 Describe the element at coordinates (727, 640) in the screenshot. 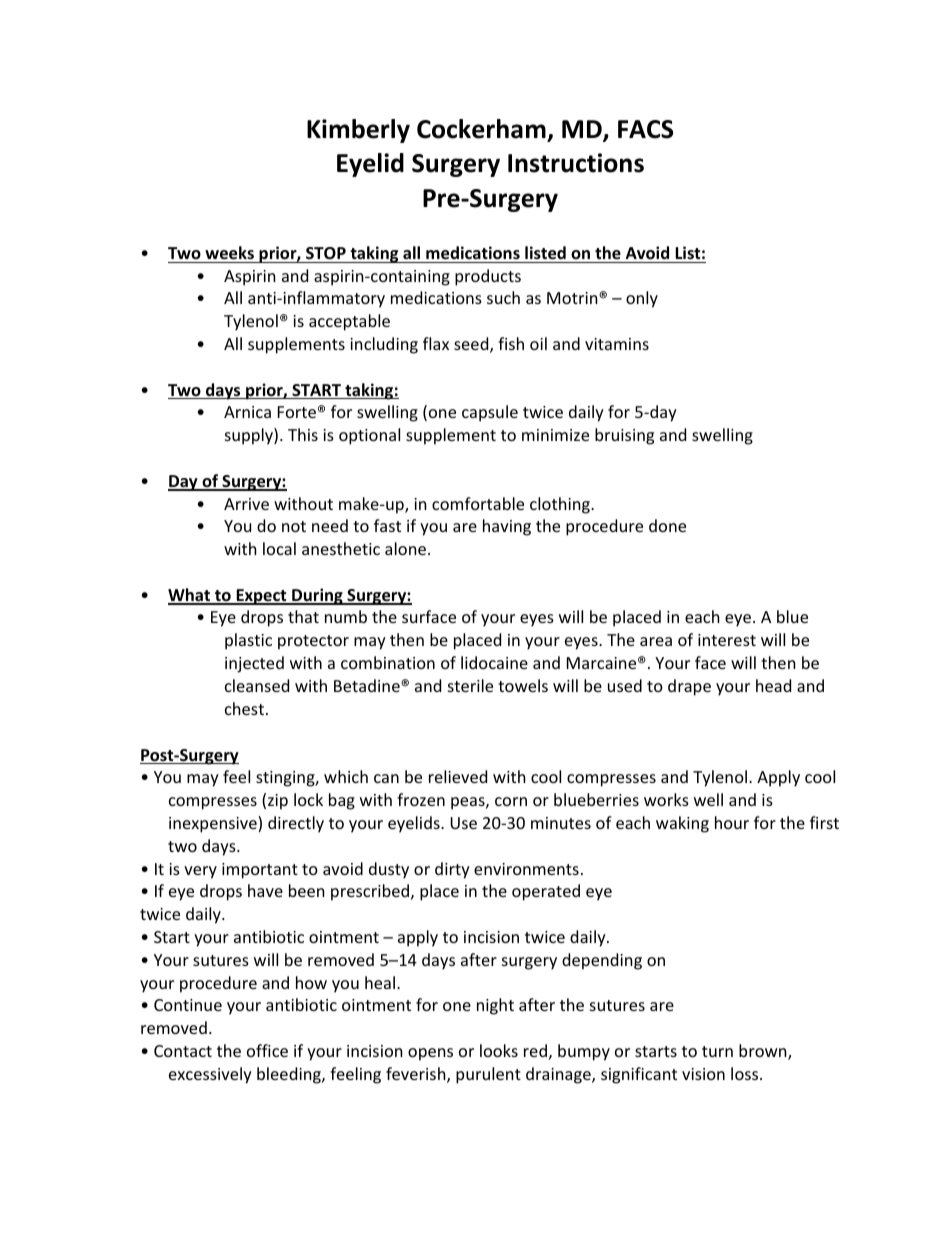

I see `interest` at that location.
